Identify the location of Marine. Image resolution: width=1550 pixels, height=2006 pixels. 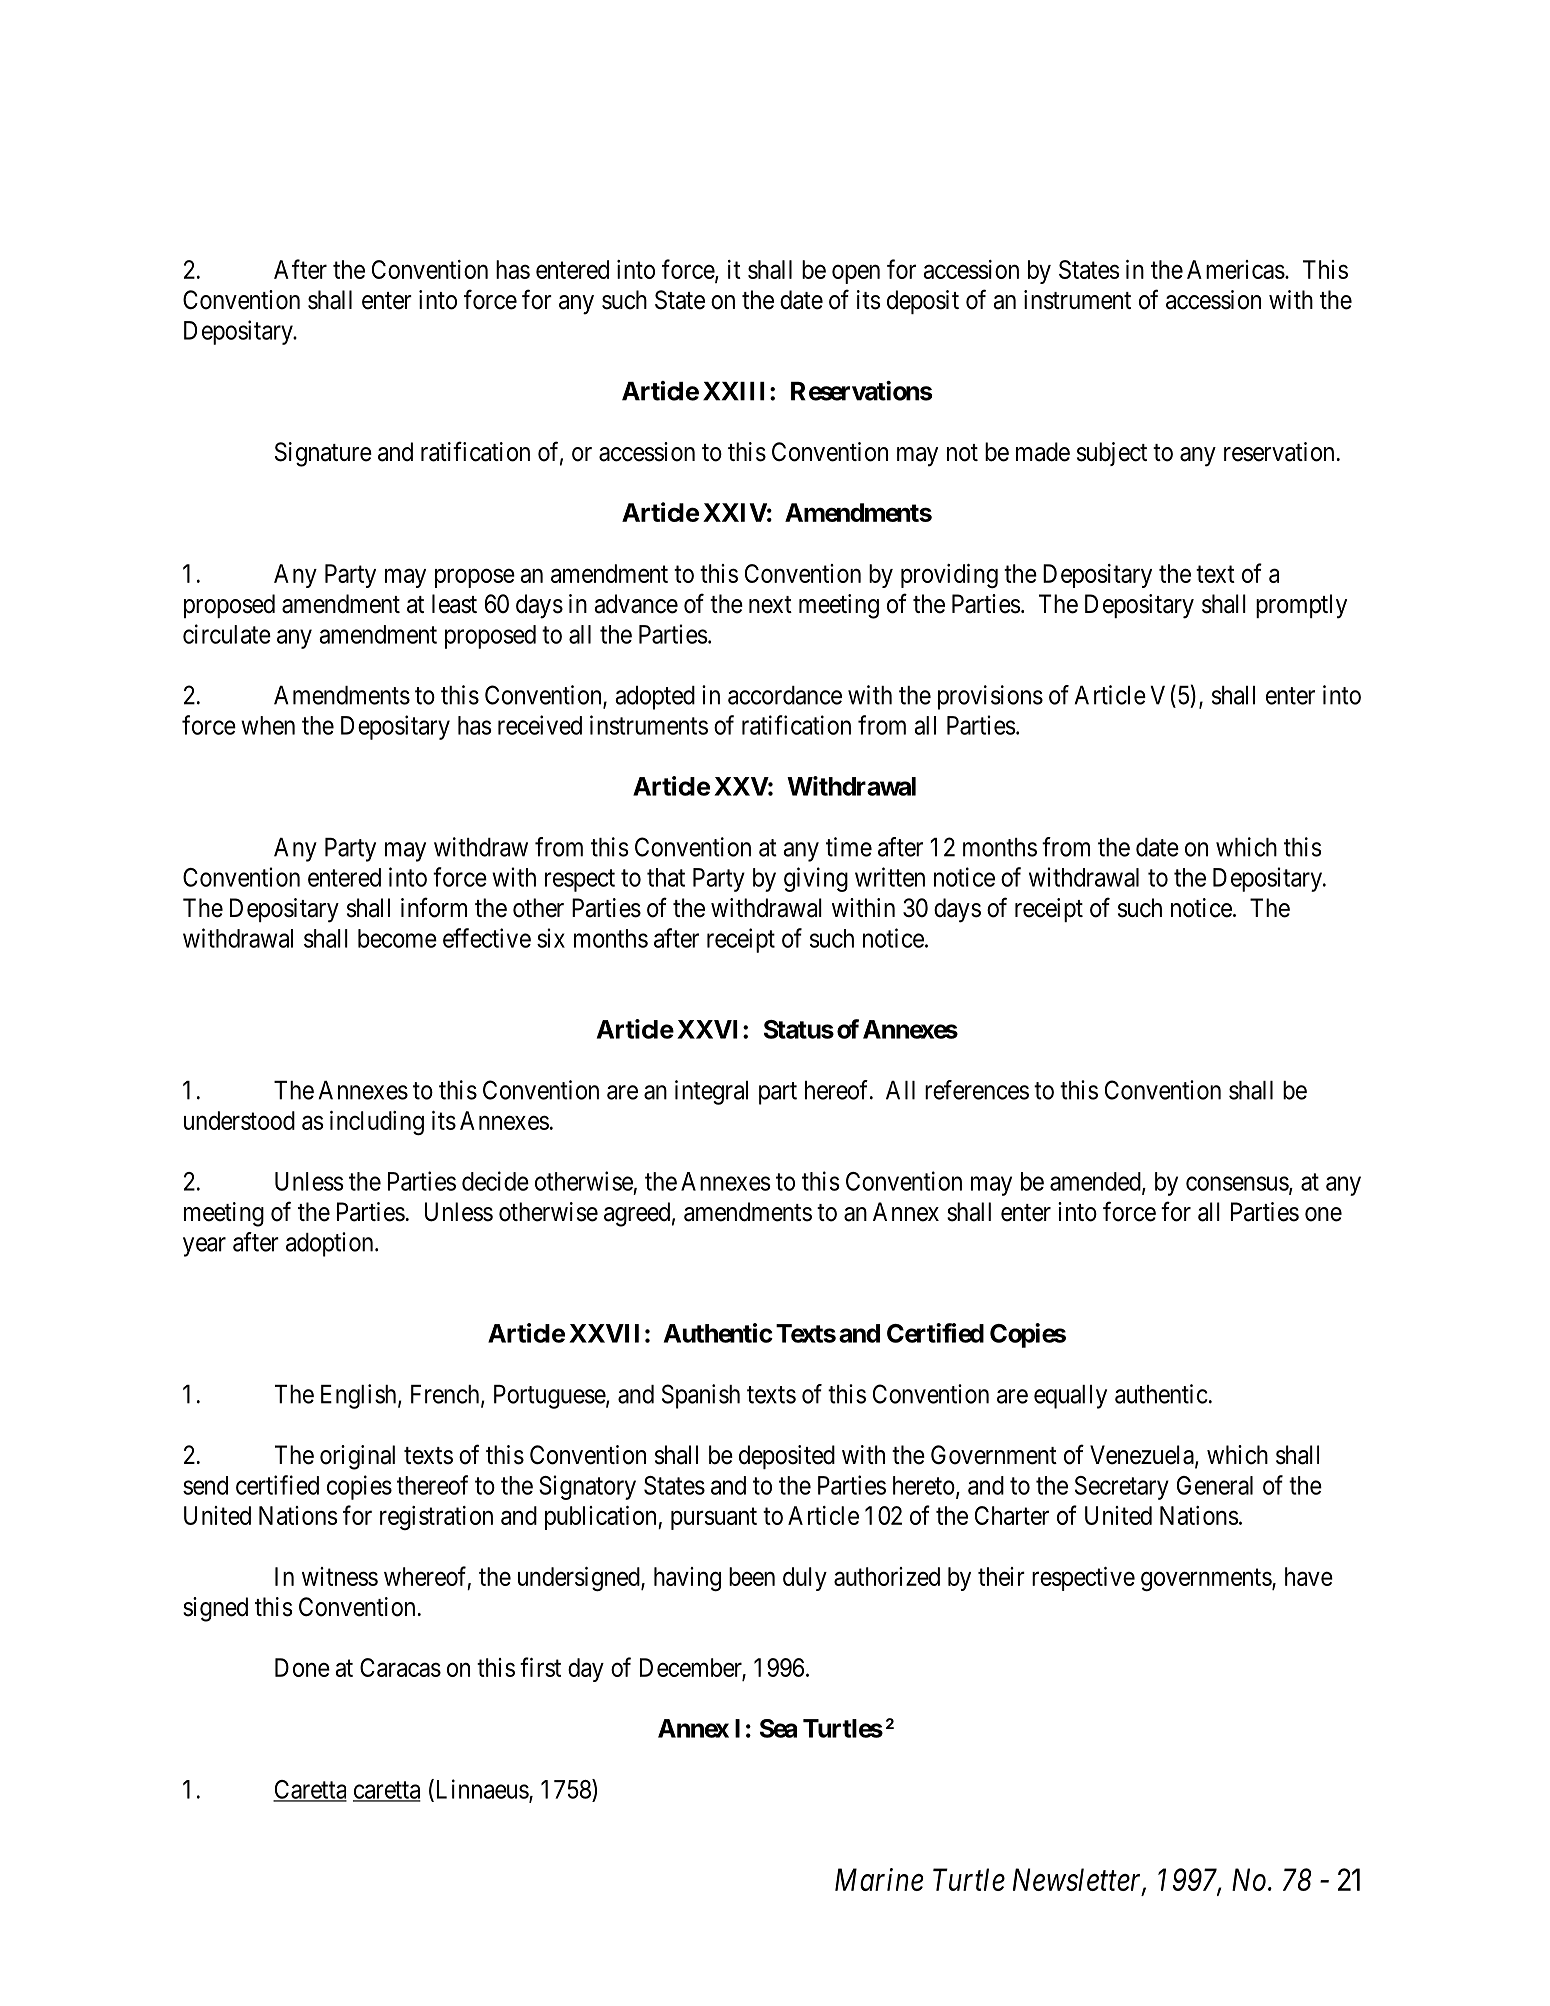
(879, 1879).
